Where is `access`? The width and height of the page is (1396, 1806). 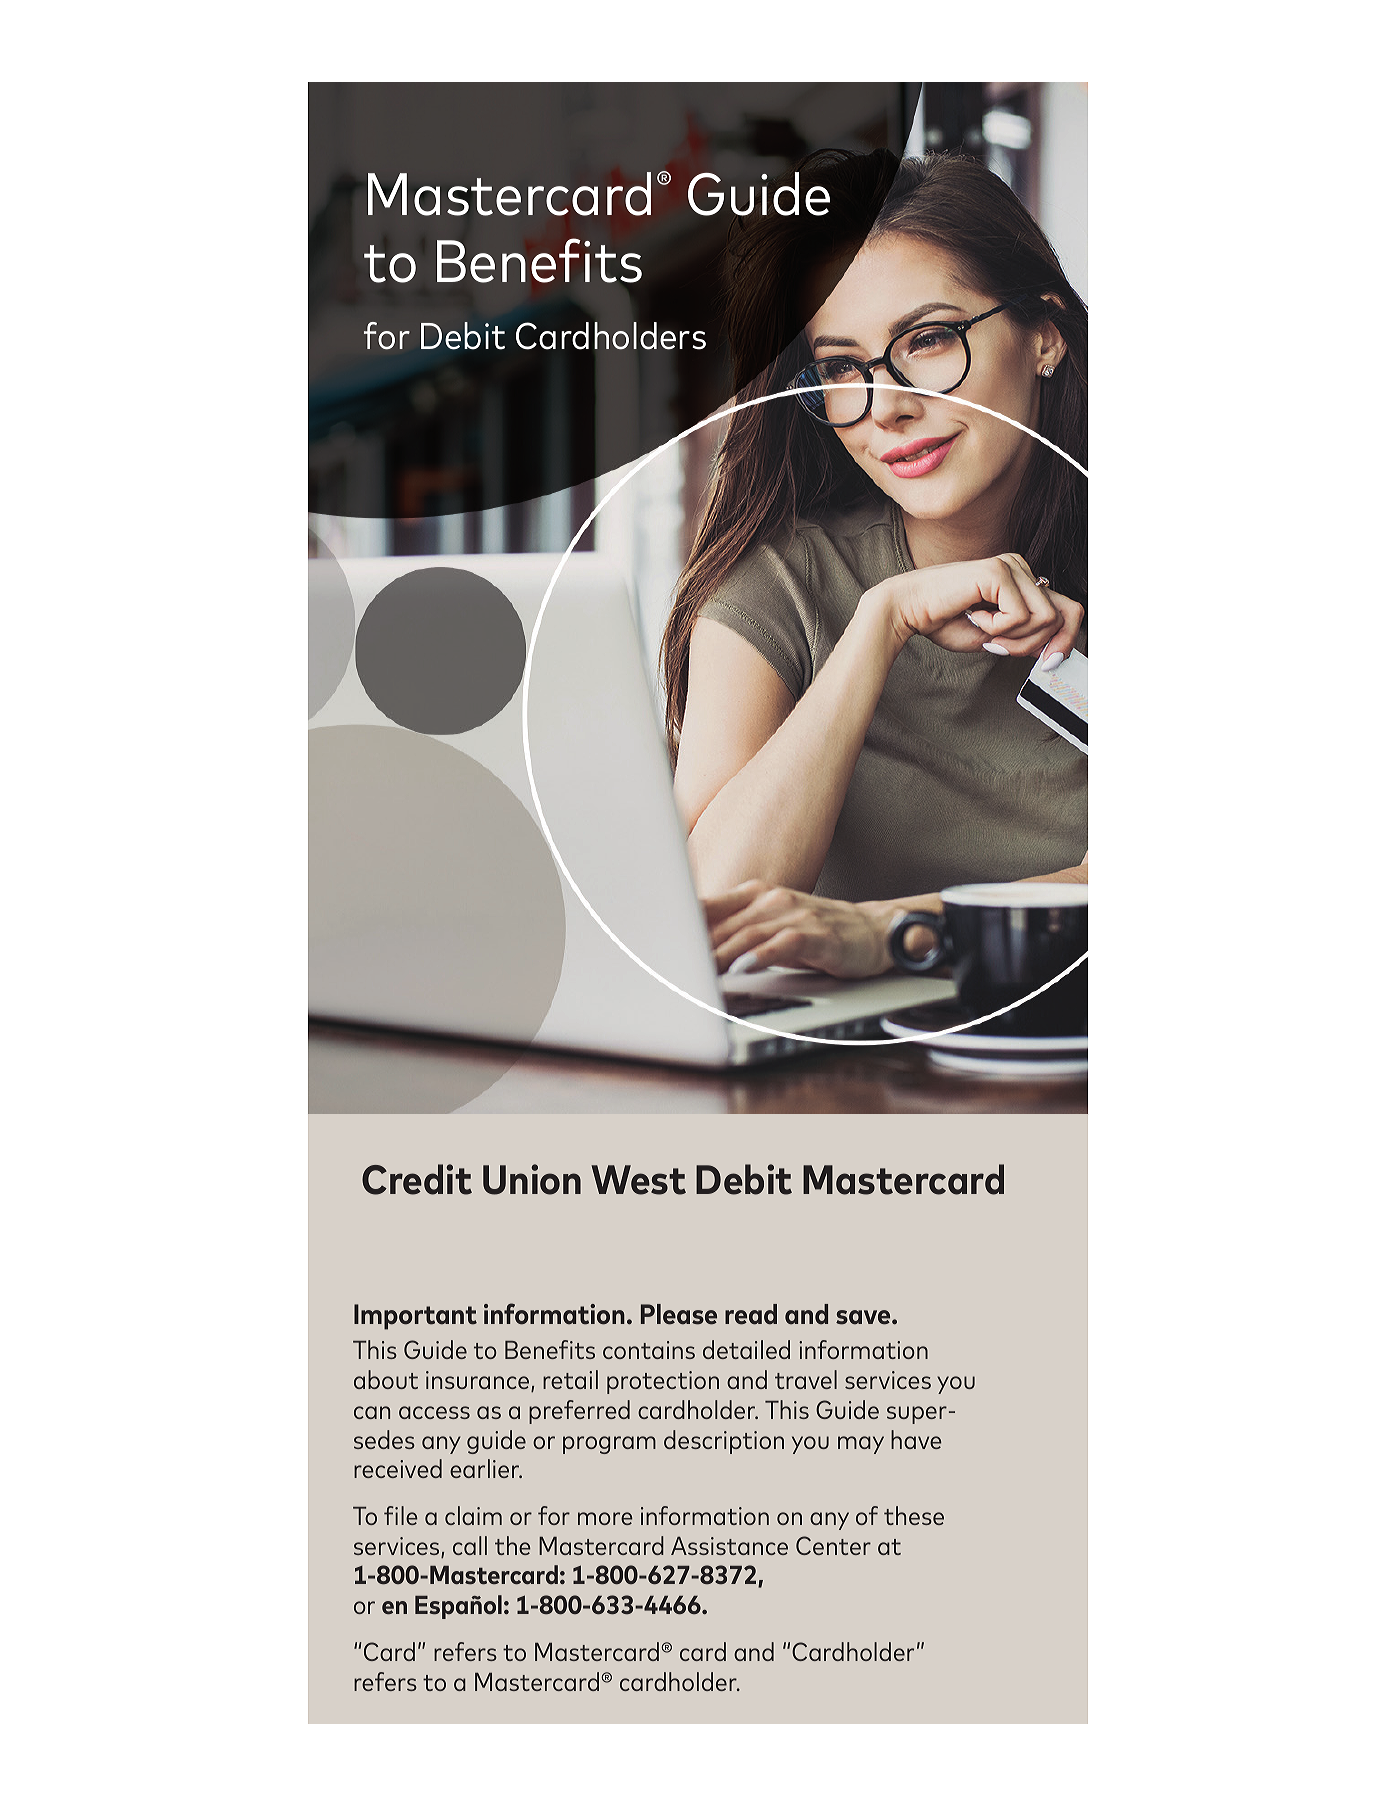 access is located at coordinates (434, 1412).
